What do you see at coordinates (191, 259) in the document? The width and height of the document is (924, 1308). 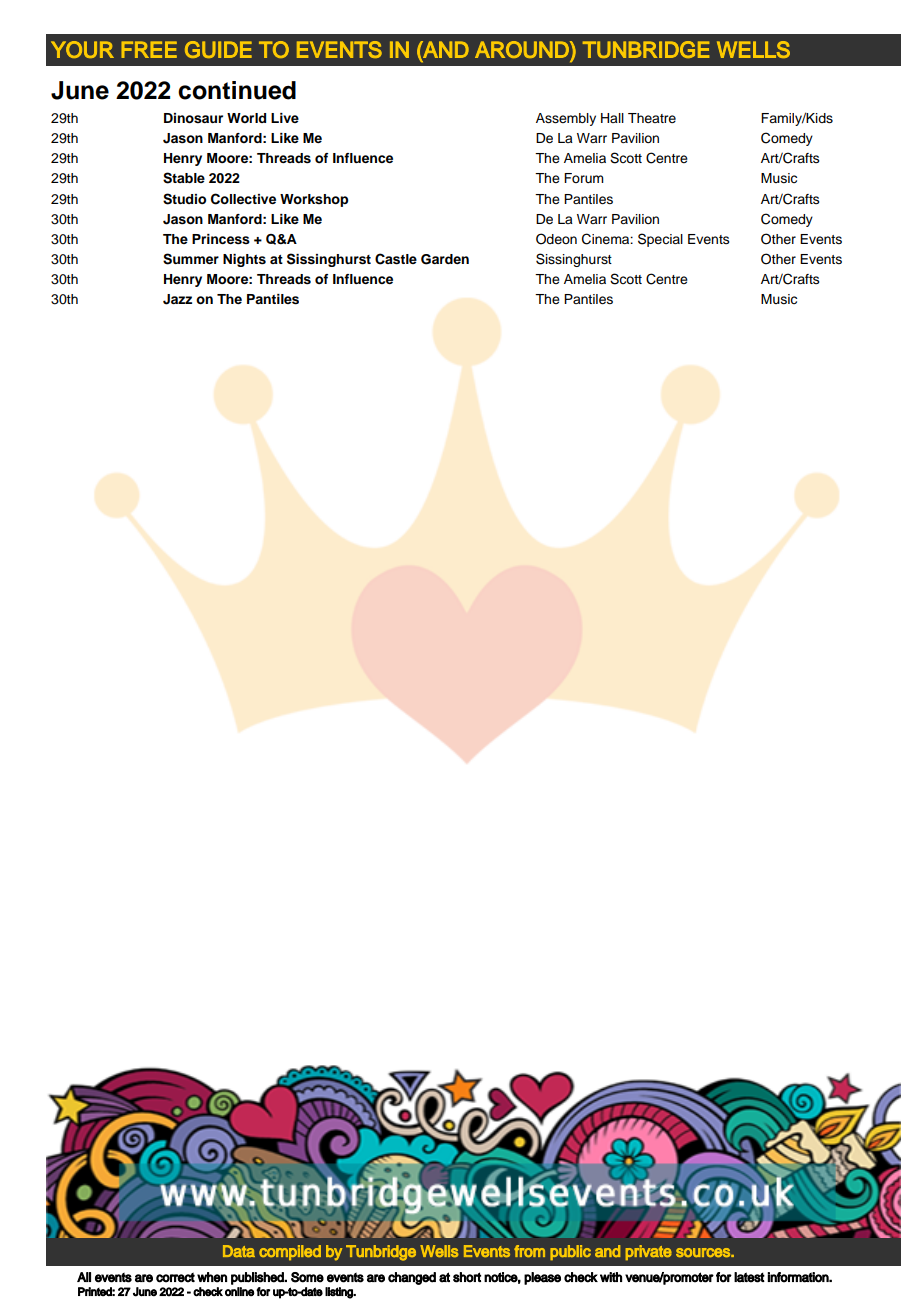 I see `Summer` at bounding box center [191, 259].
